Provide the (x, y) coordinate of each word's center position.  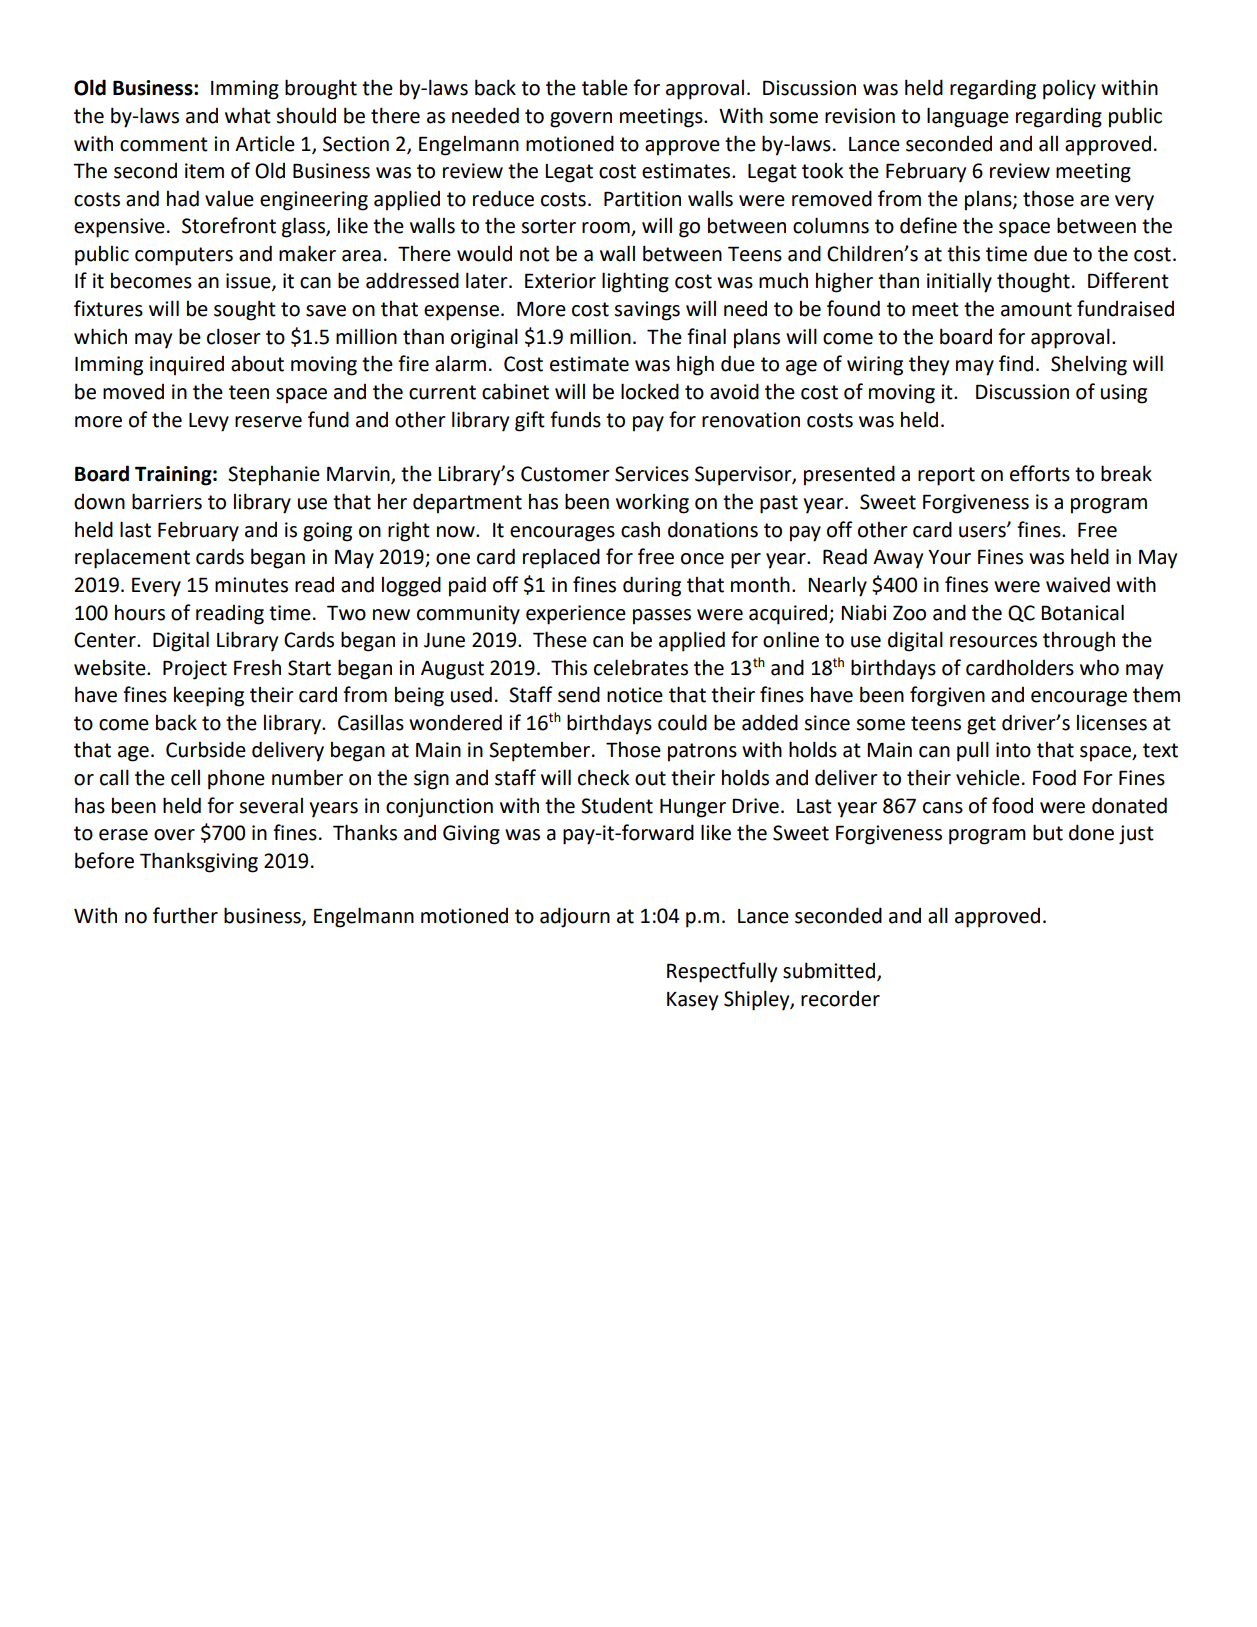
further (185, 915)
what (248, 115)
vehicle (988, 777)
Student (617, 806)
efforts (1040, 473)
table (605, 87)
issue (249, 282)
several (271, 806)
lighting (635, 282)
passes (662, 617)
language (968, 117)
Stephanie (274, 476)
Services (652, 474)
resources (993, 642)
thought (1033, 282)
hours (140, 613)
